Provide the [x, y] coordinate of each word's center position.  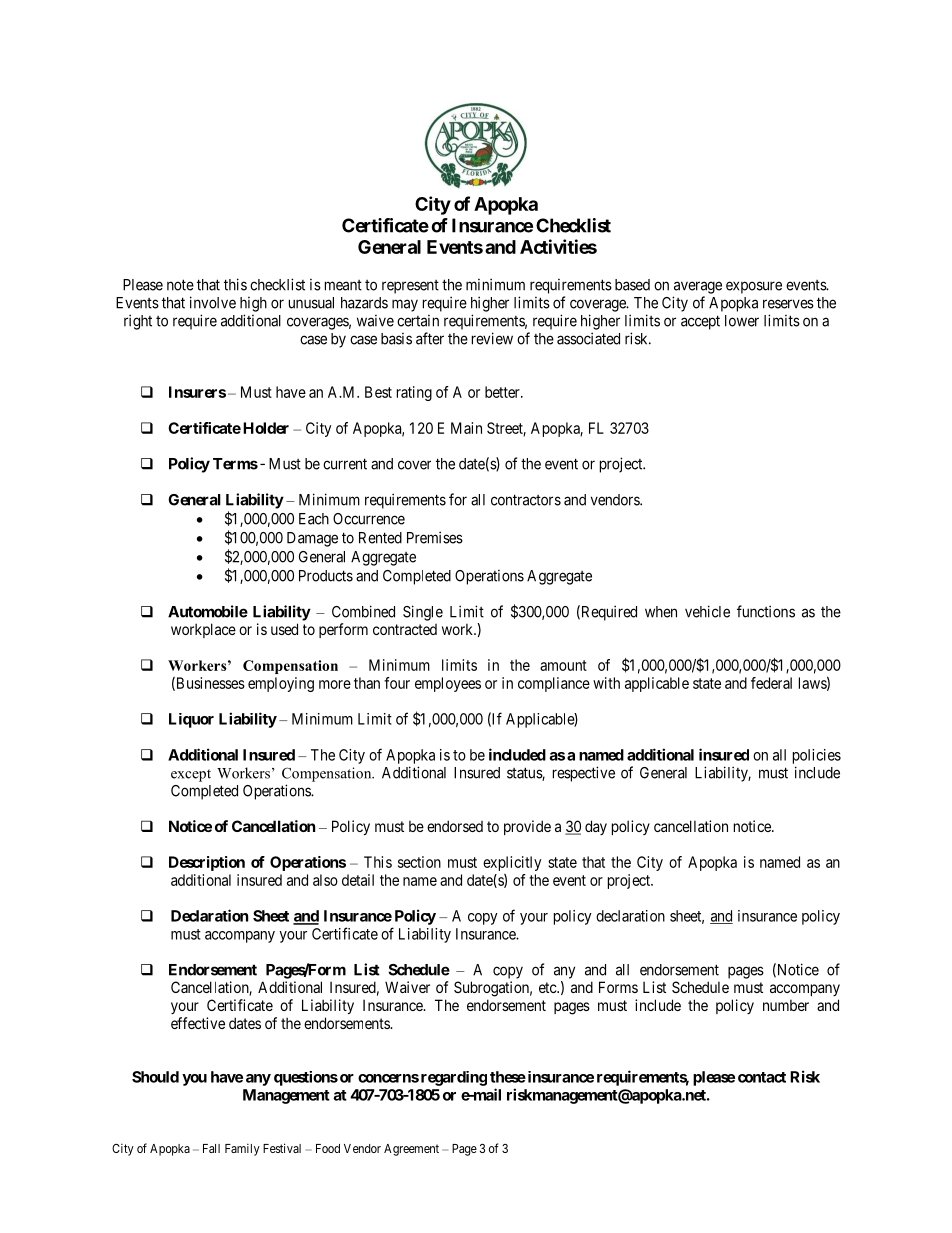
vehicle [707, 611]
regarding [454, 1078]
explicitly [512, 863]
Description [207, 863]
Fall [211, 1148]
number [786, 1005]
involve [213, 302]
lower [742, 321]
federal [771, 683]
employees [448, 684]
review [492, 338]
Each [314, 519]
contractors [526, 500]
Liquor [191, 720]
